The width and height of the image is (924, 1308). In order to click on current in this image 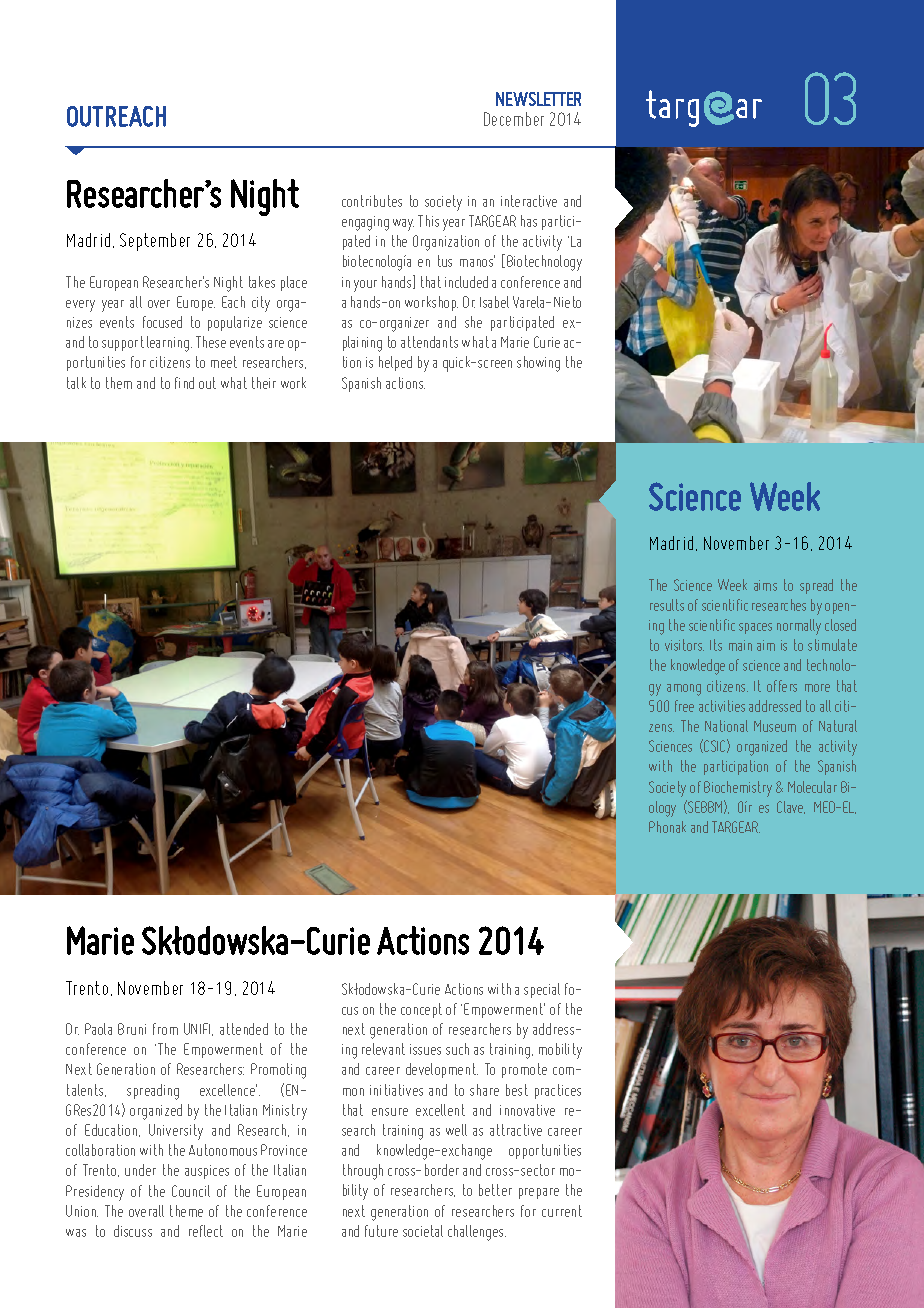, I will do `click(562, 1211)`.
